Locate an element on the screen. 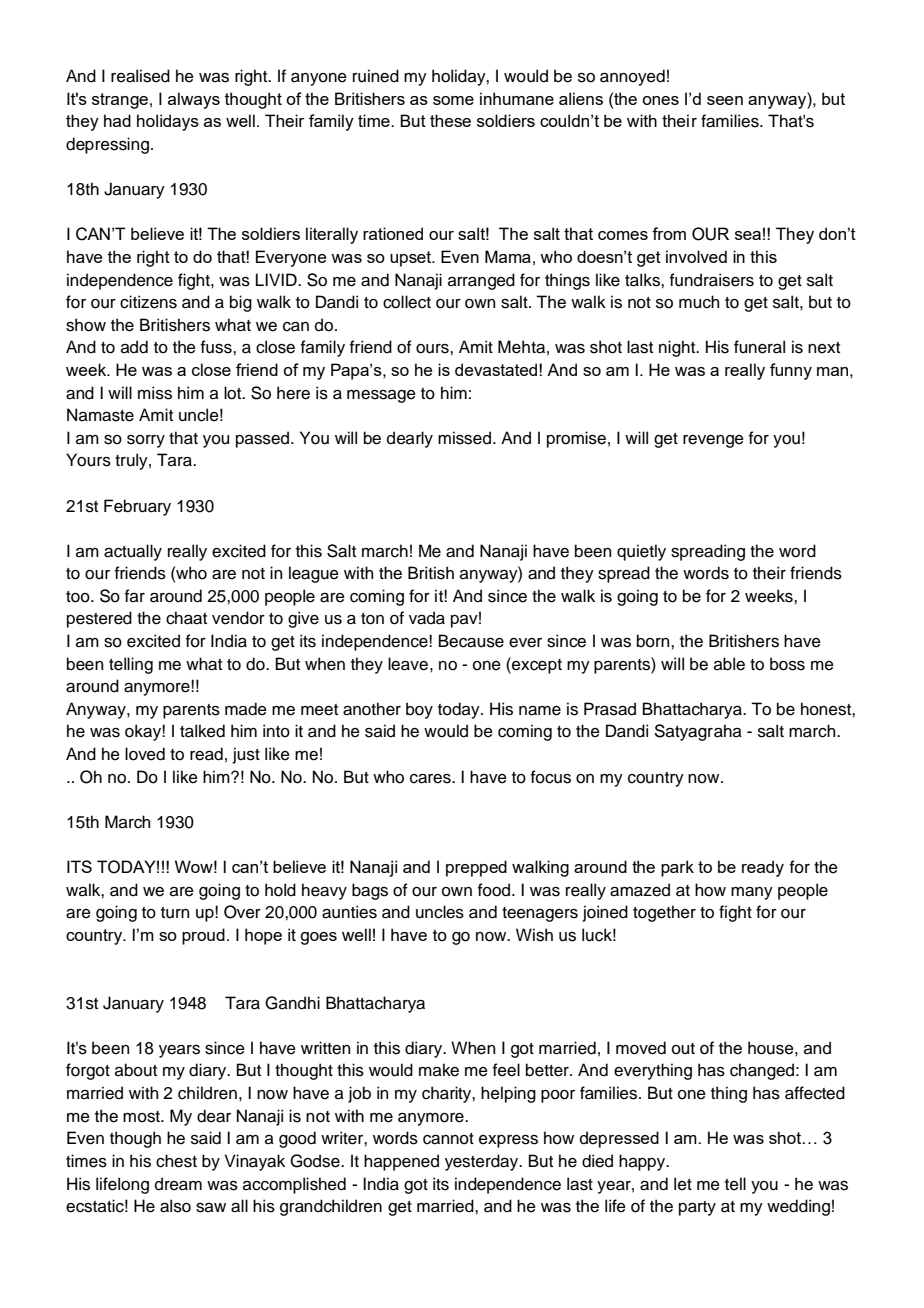  yesterday is located at coordinates (483, 1162).
